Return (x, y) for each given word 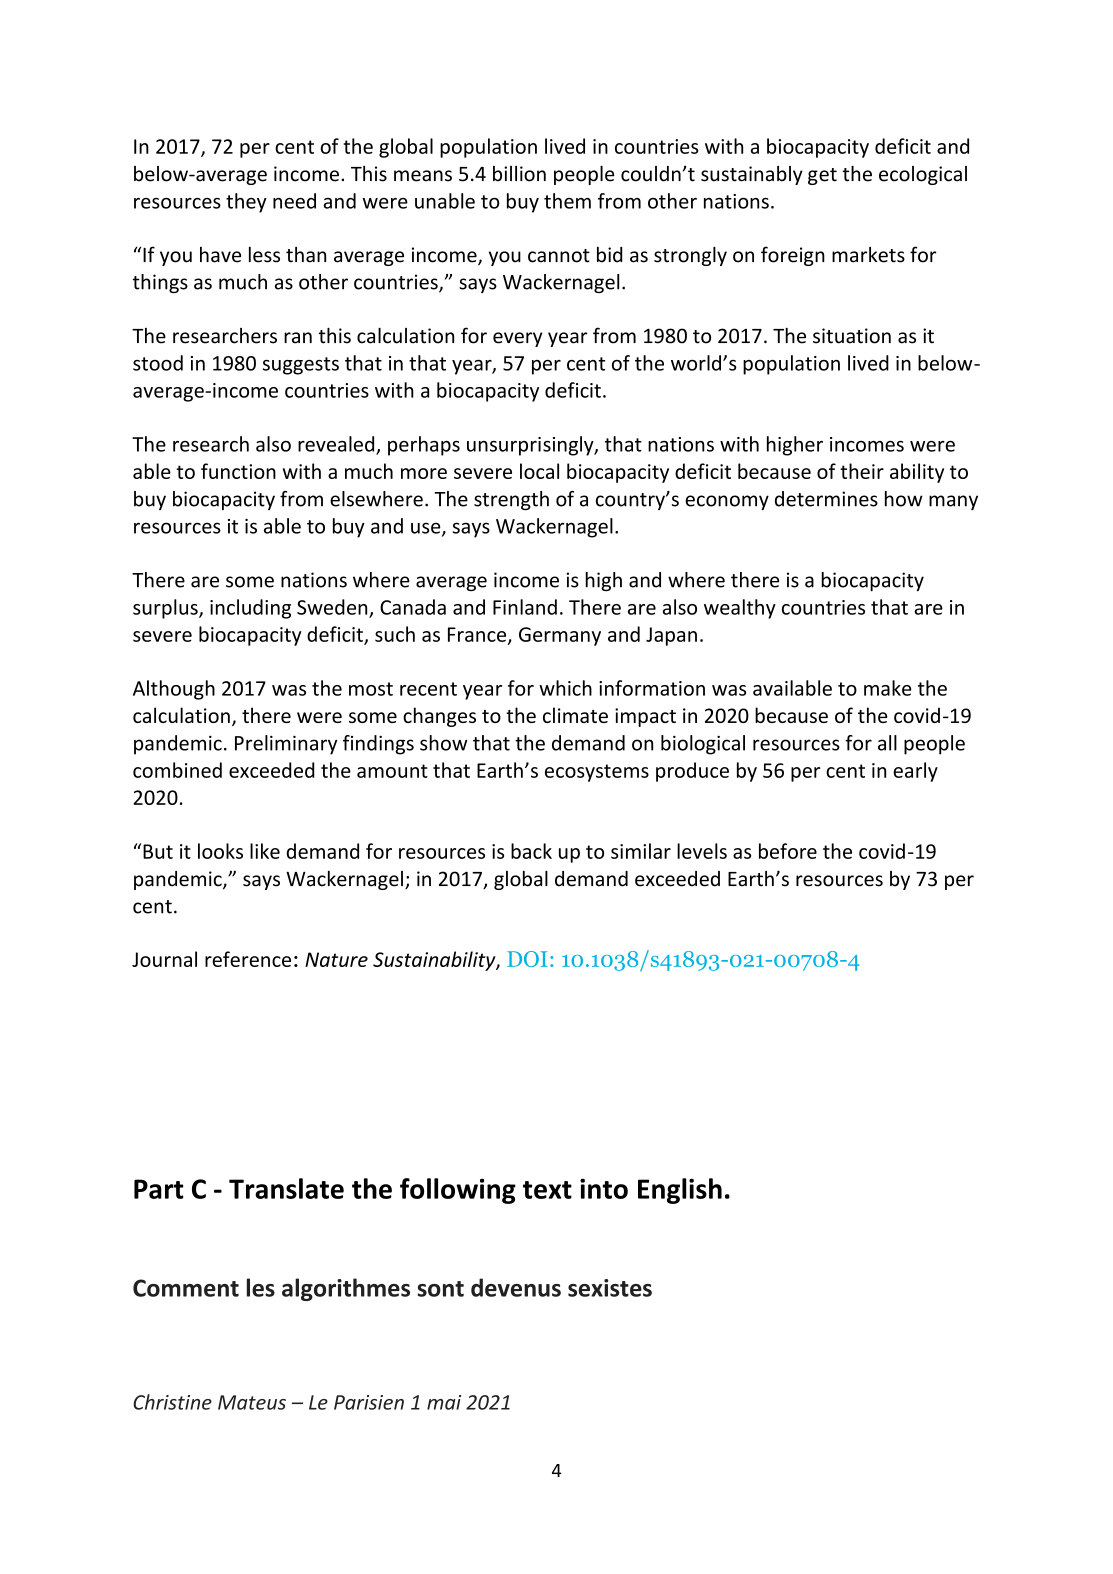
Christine (172, 1402)
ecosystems (597, 773)
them (567, 201)
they (246, 203)
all (887, 743)
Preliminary (286, 745)
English (680, 1191)
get (822, 176)
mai (444, 1402)
